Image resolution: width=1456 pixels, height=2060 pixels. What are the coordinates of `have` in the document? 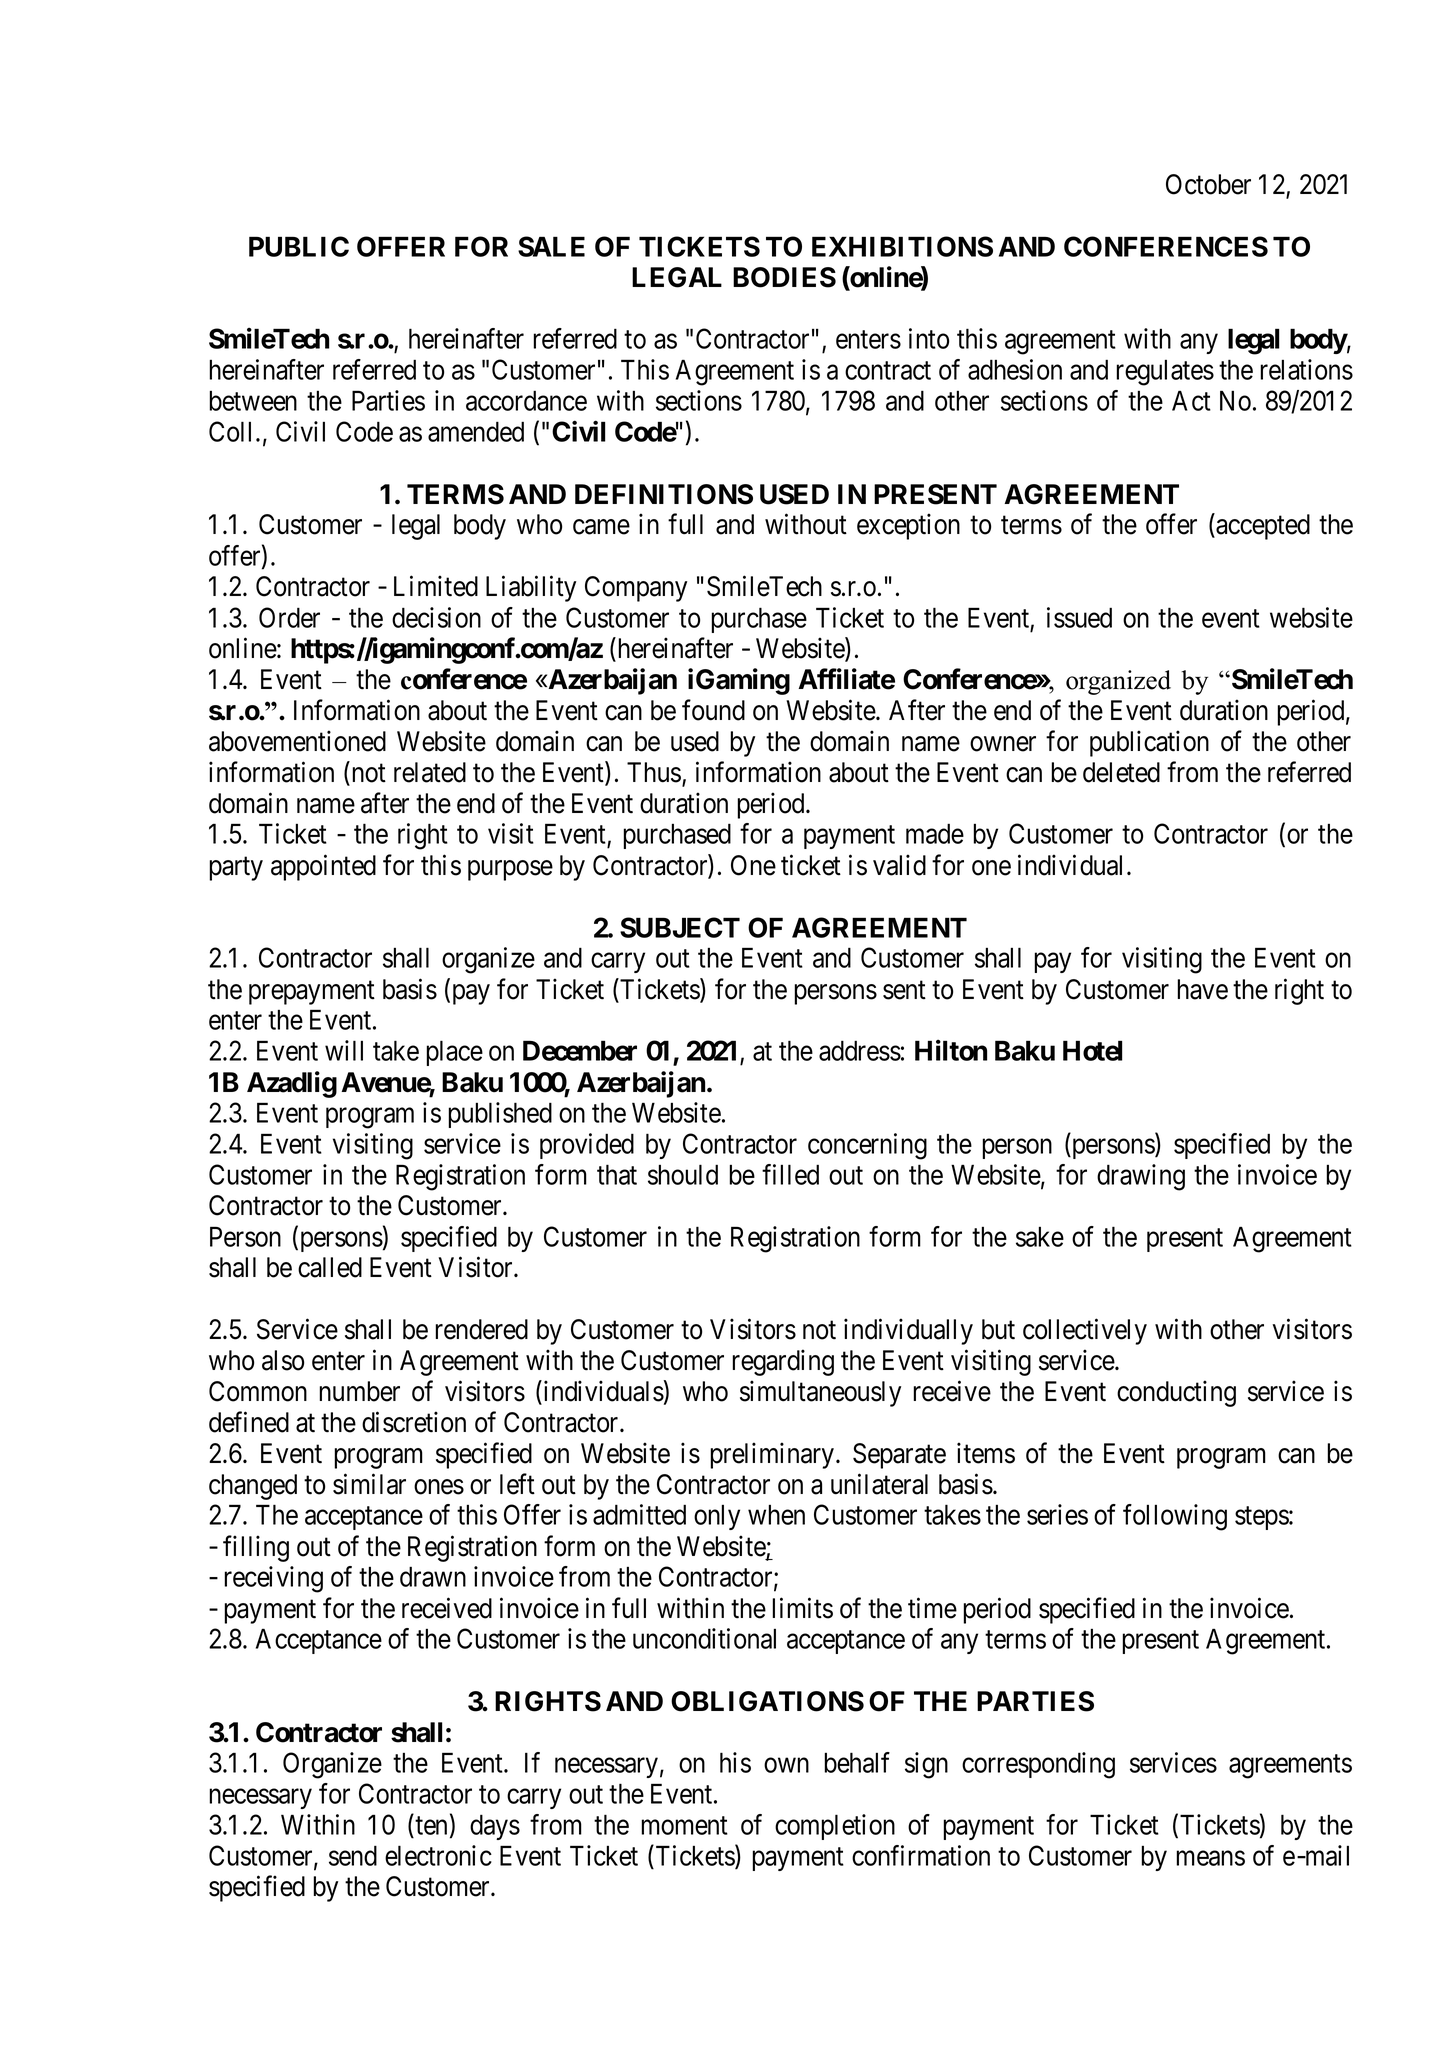 It's located at (1202, 989).
